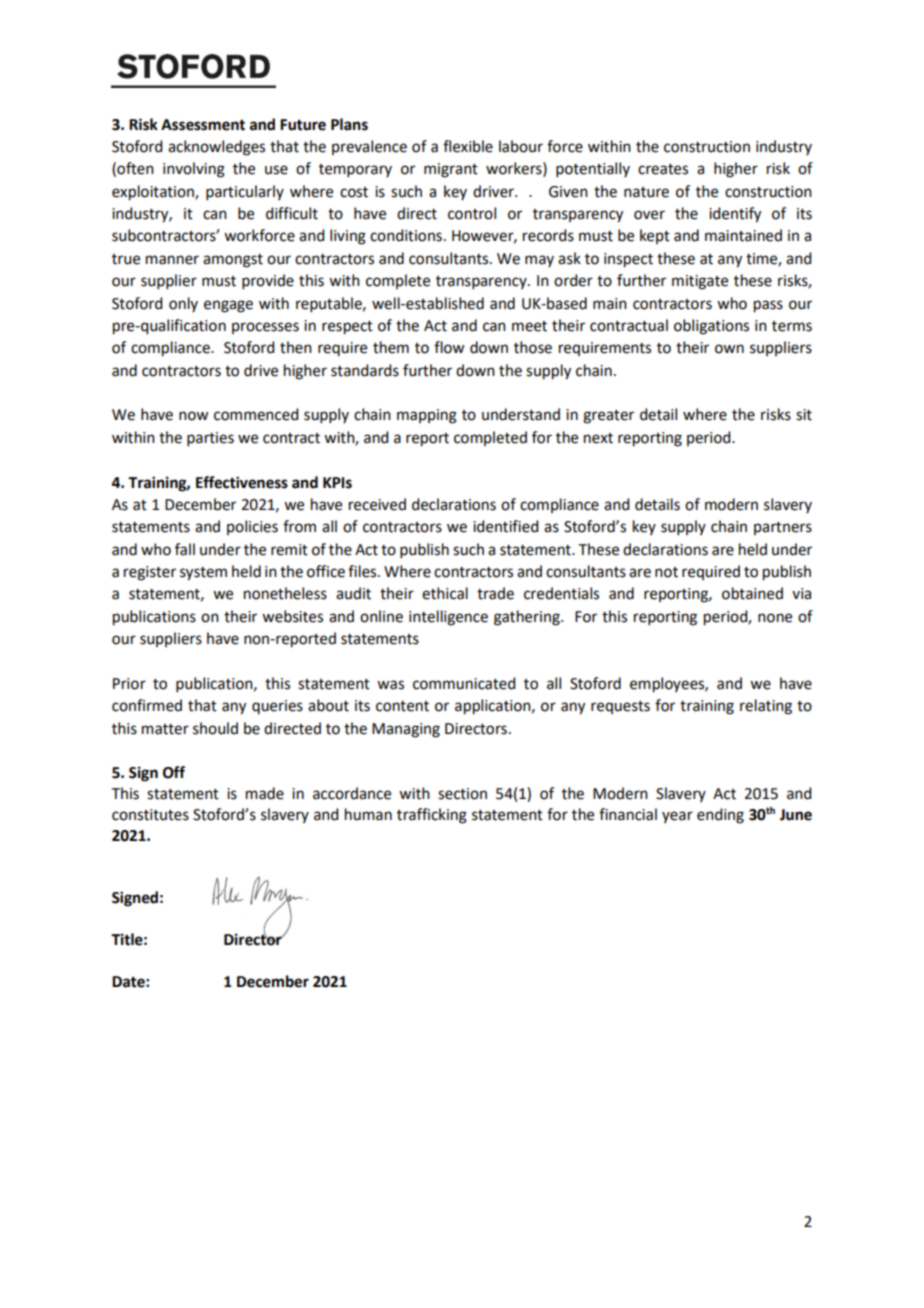  Describe the element at coordinates (203, 574) in the page. I see `system` at that location.
